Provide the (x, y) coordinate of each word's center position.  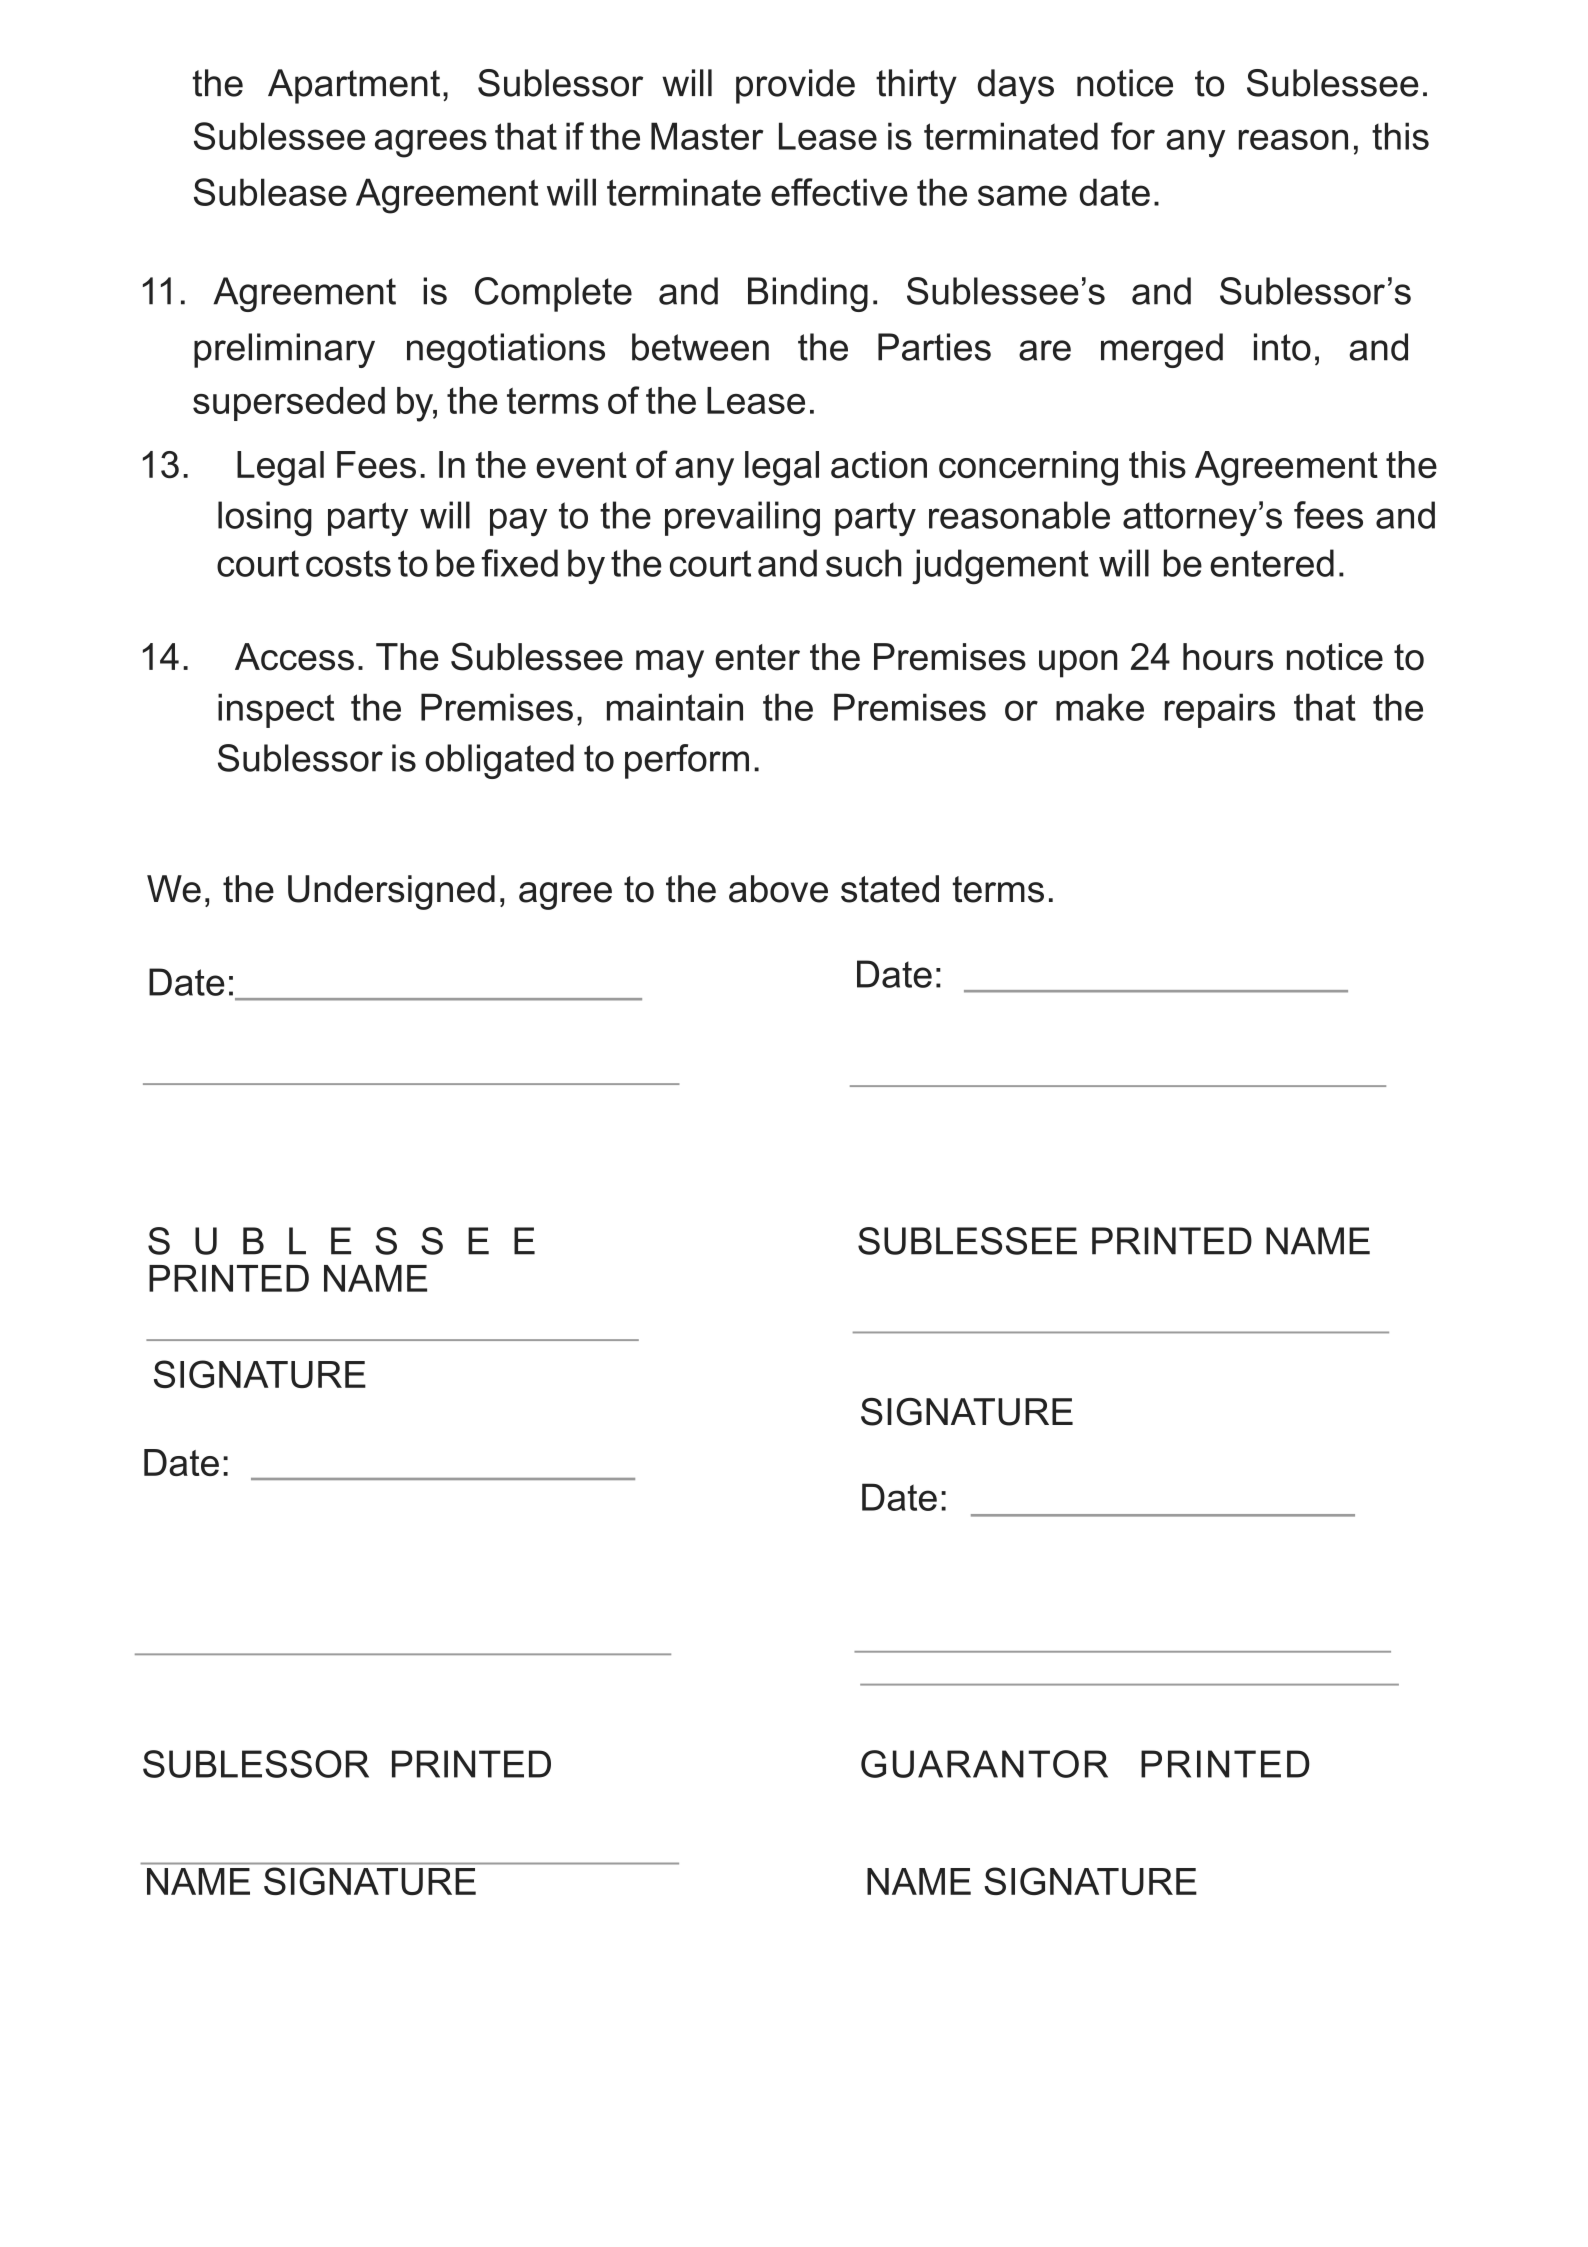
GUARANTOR (984, 1764)
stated (890, 889)
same (1022, 195)
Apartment (354, 86)
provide (795, 86)
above (778, 889)
